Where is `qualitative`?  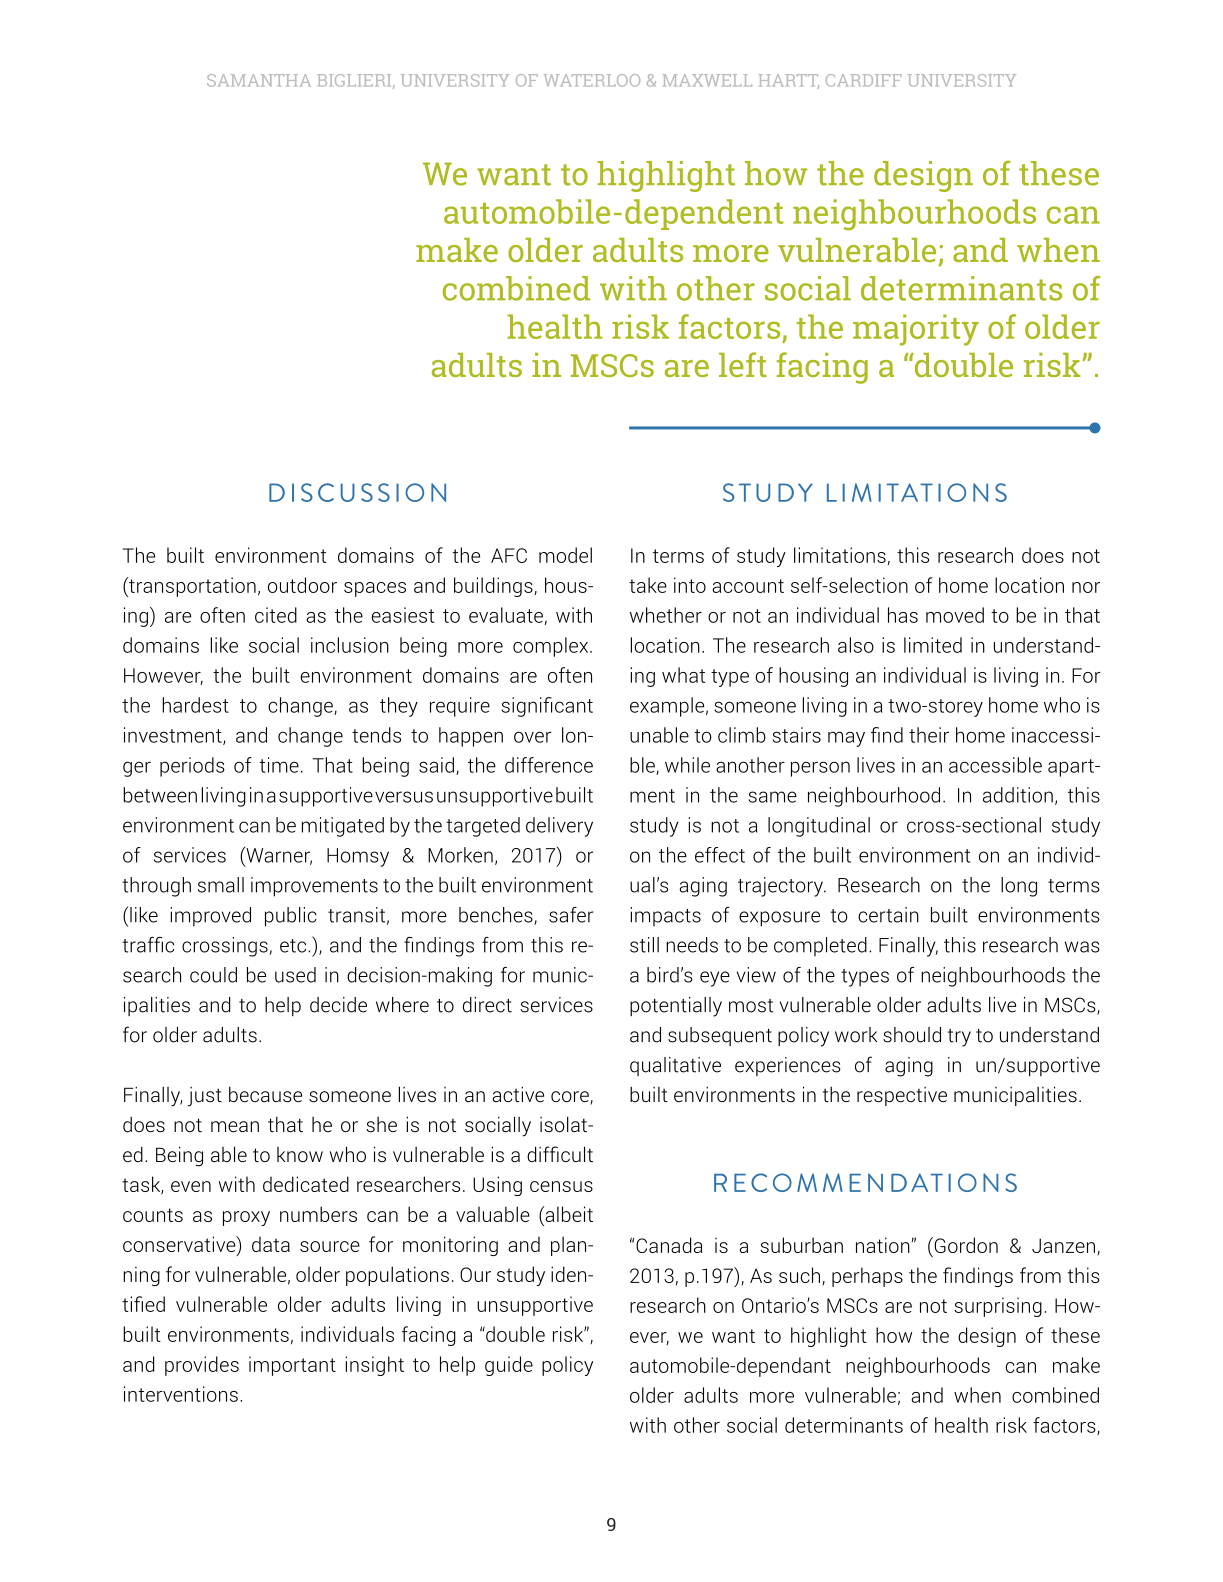 qualitative is located at coordinates (675, 1066).
